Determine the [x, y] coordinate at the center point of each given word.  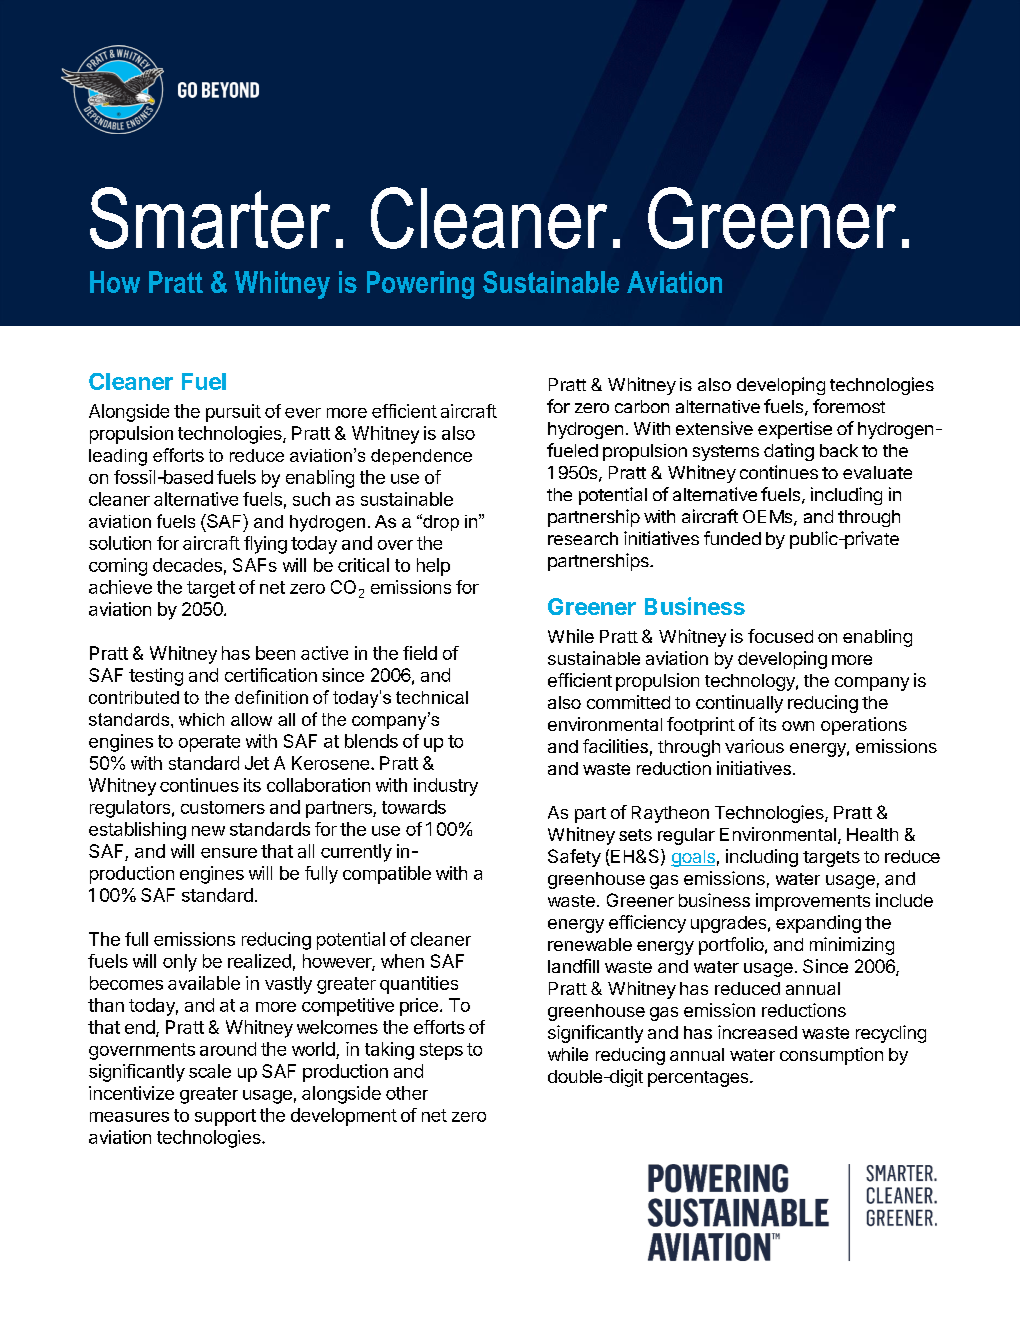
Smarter [210, 218]
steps [441, 1051]
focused [780, 636]
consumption [831, 1056]
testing [156, 677]
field [420, 653]
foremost [849, 406]
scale [210, 1071]
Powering [420, 285]
